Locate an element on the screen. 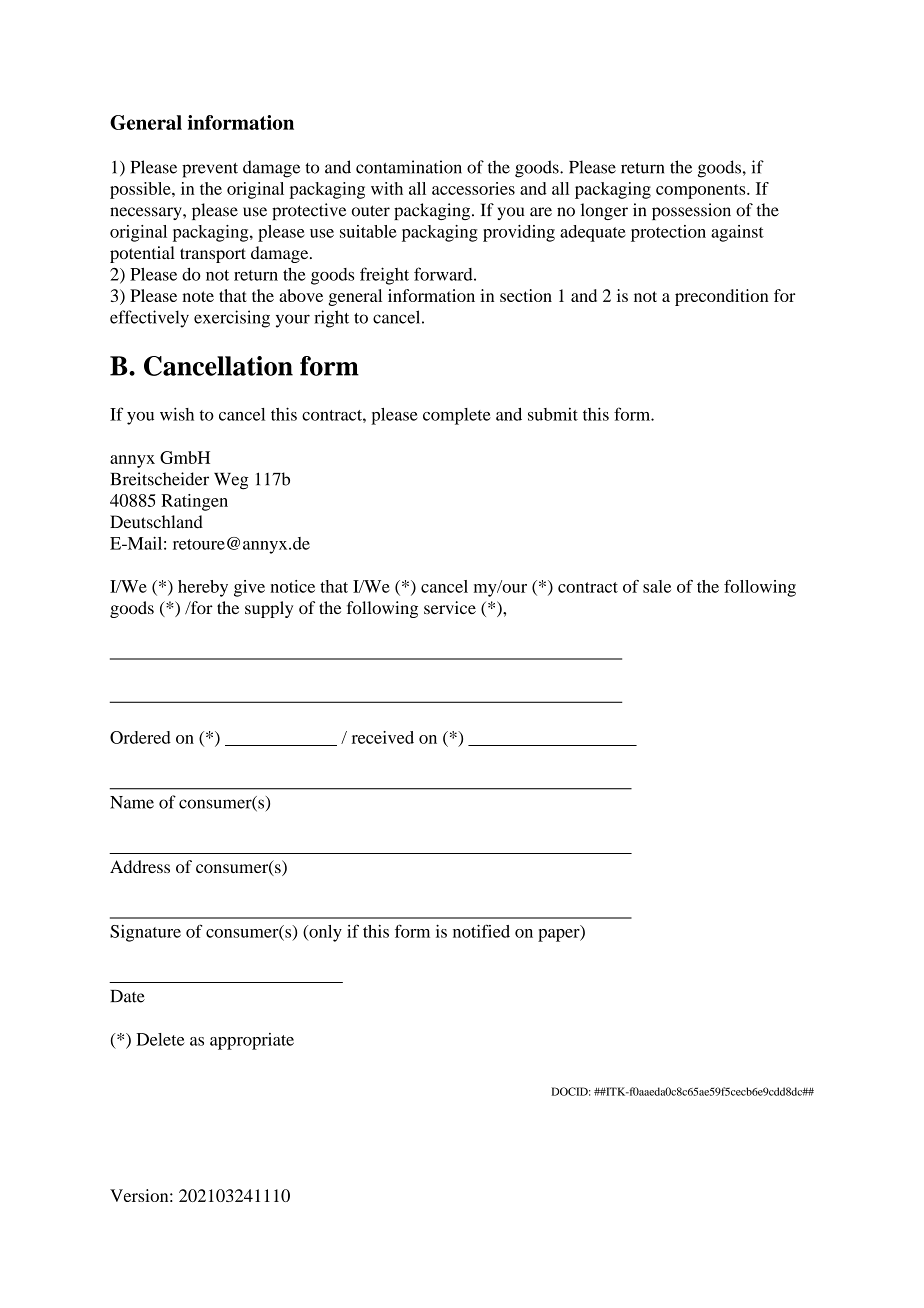 This screenshot has width=924, height=1308. complete is located at coordinates (457, 416).
